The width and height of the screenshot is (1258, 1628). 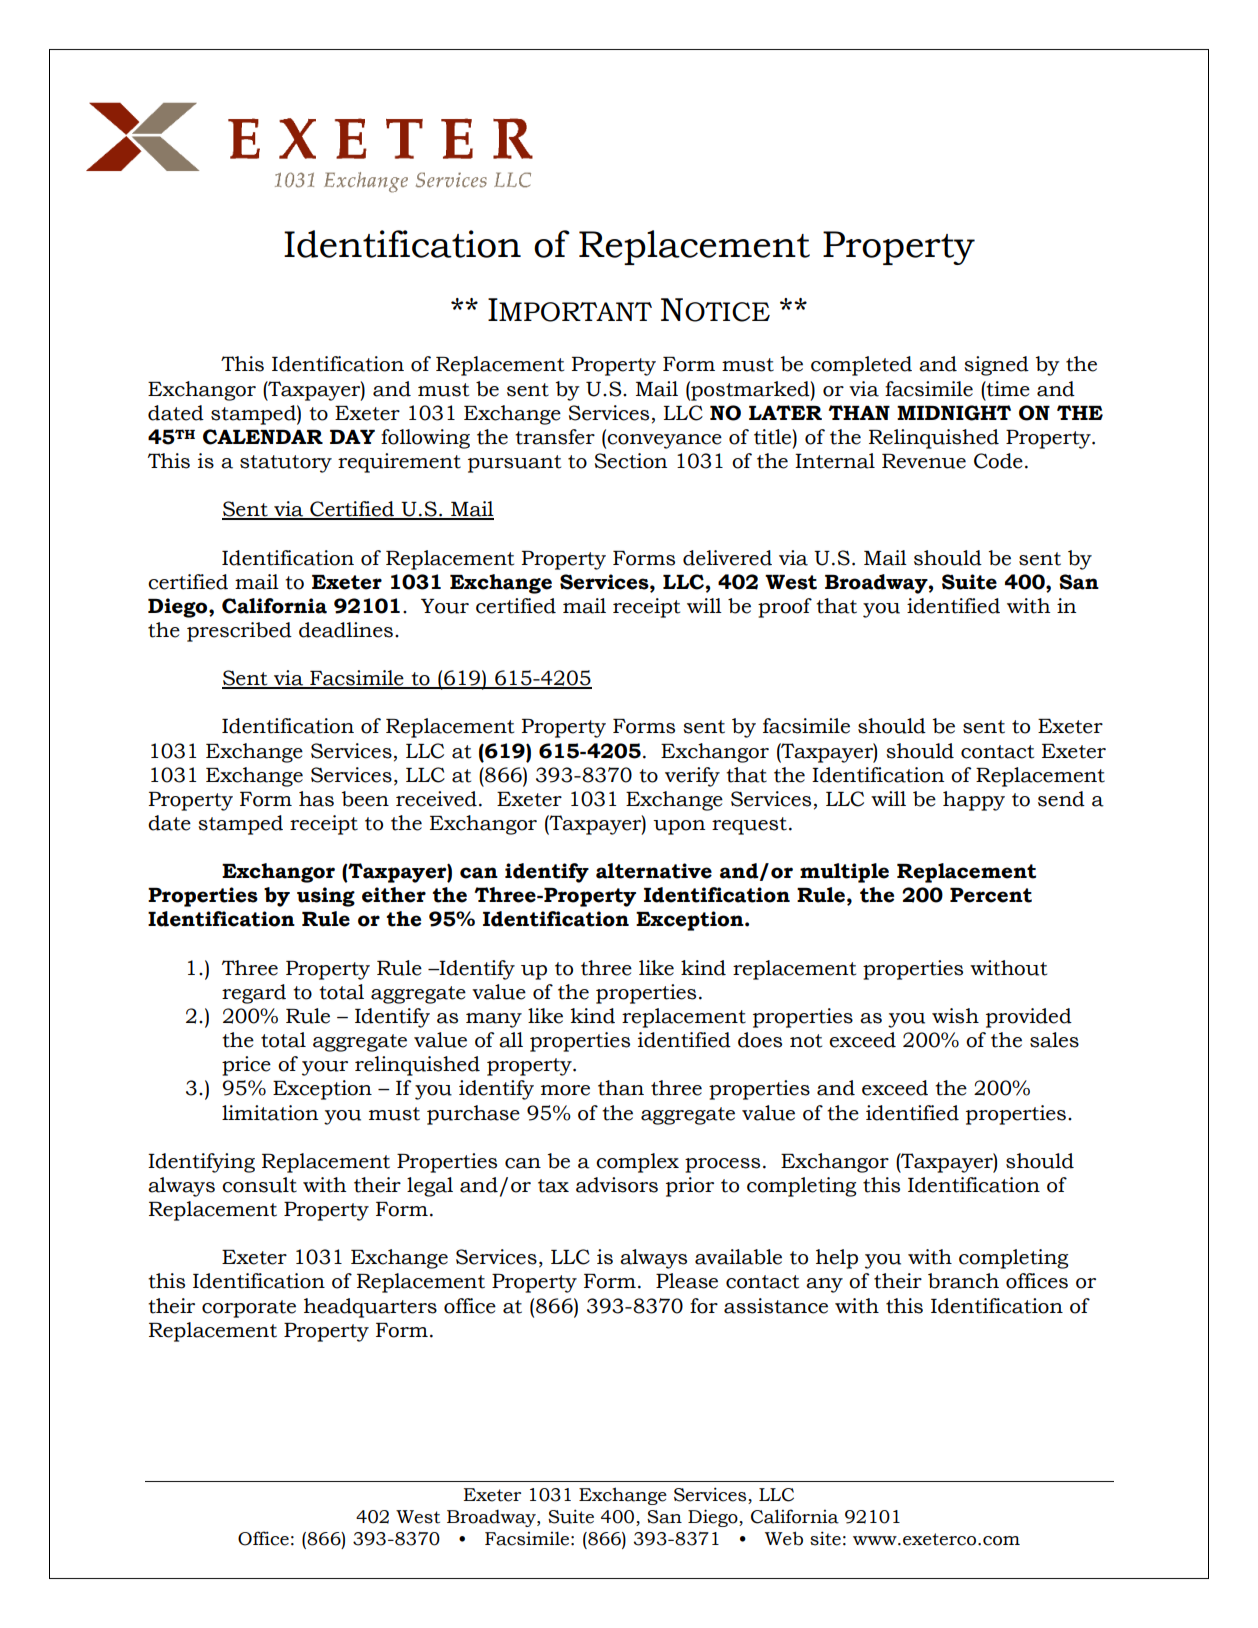 What do you see at coordinates (679, 827) in the screenshot?
I see `upon` at bounding box center [679, 827].
